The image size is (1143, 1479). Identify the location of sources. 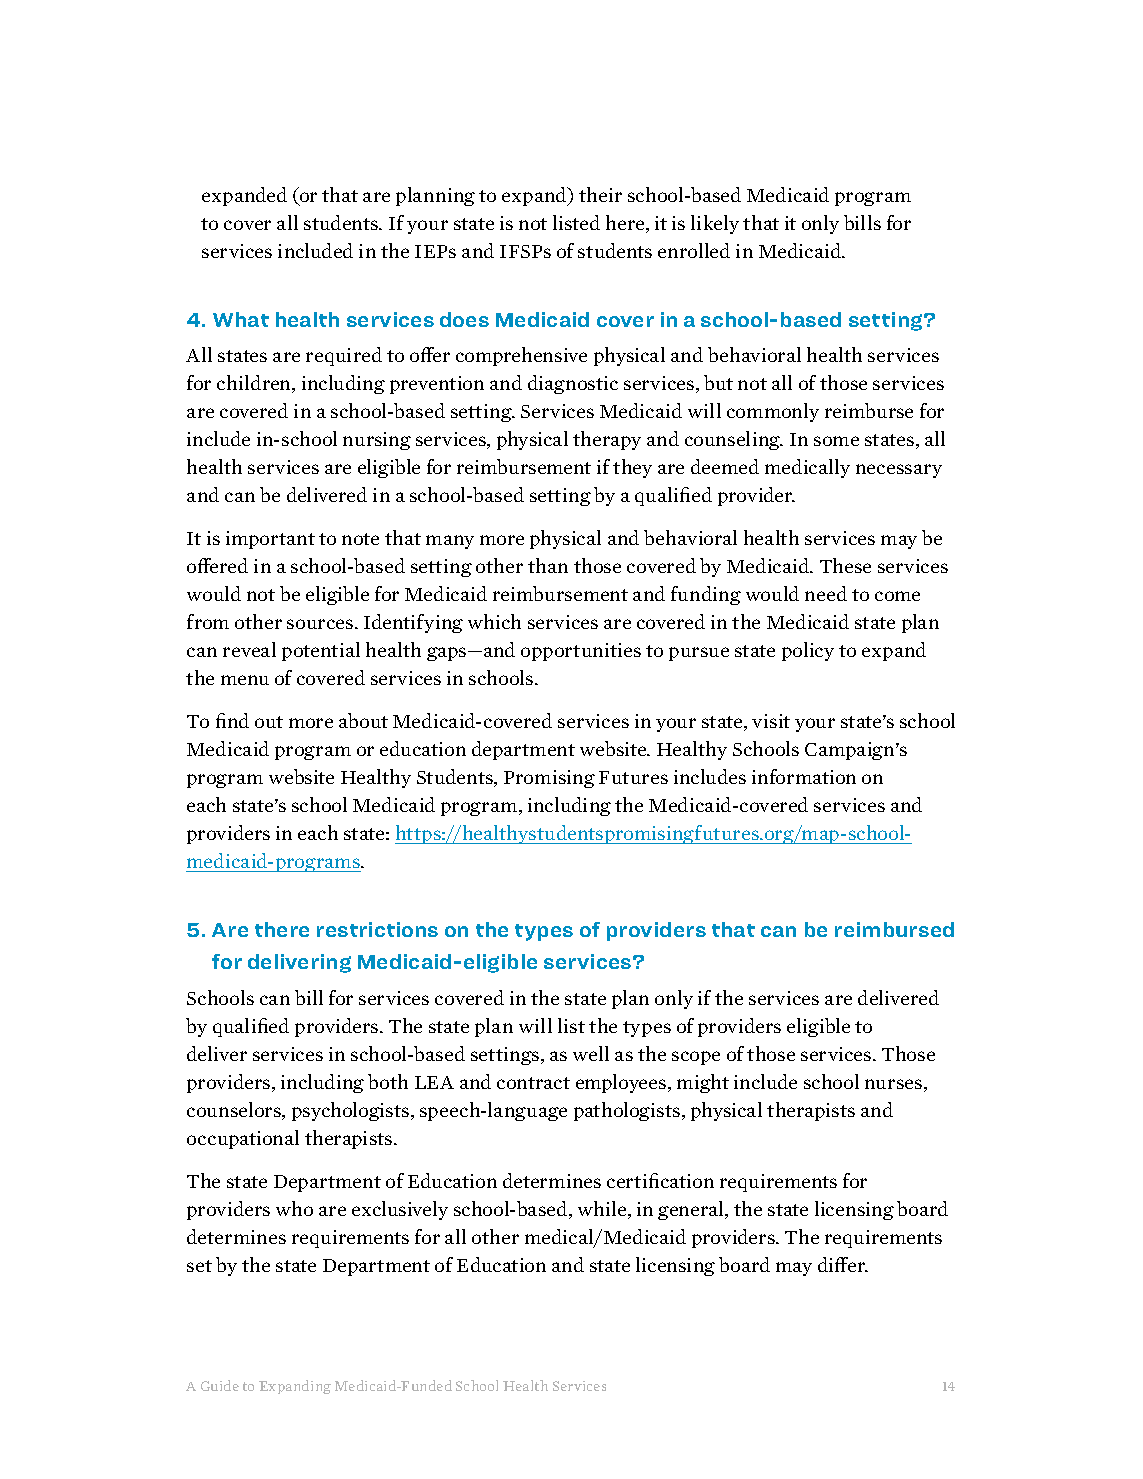
(321, 624).
